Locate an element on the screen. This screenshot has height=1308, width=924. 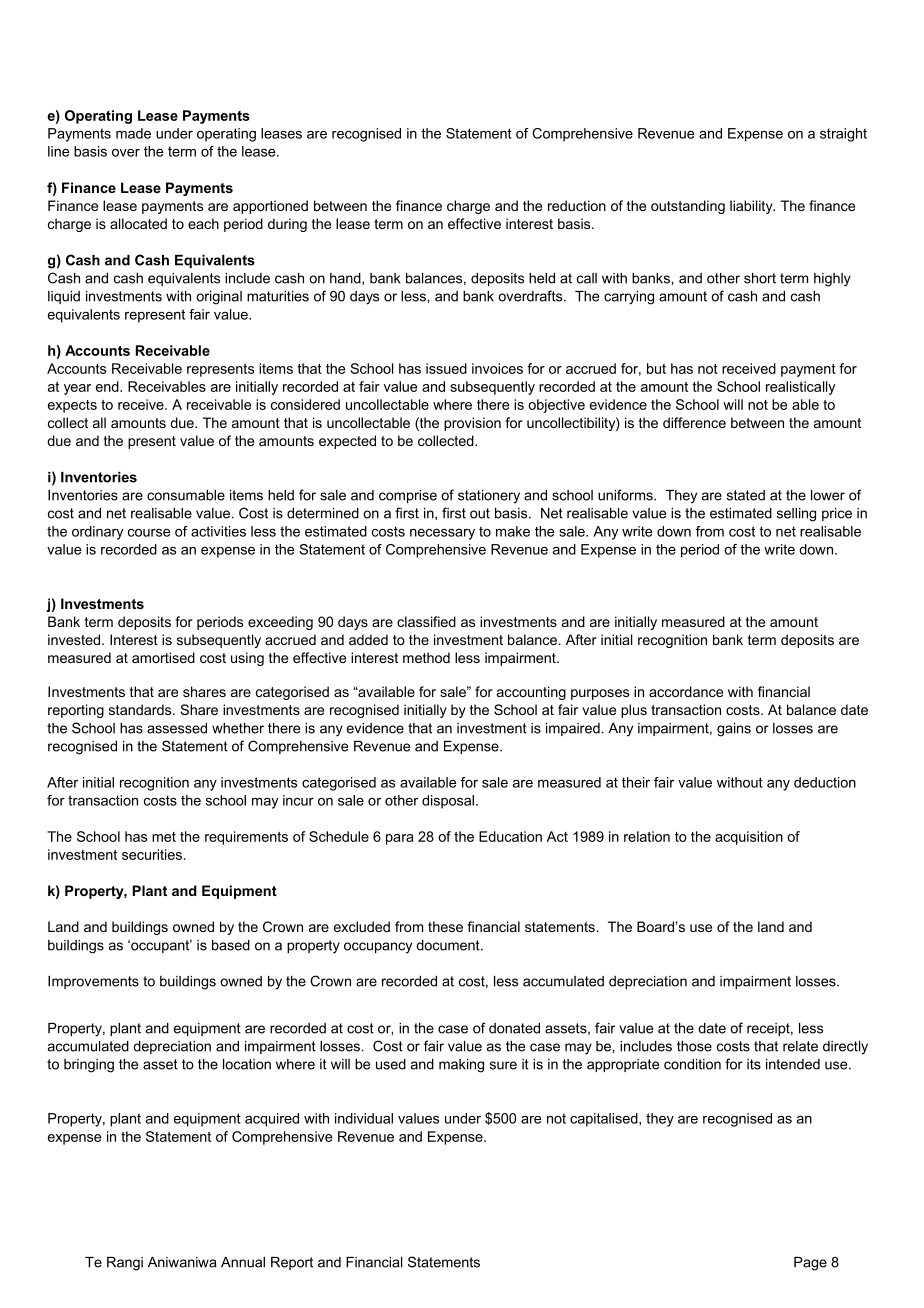
reduction is located at coordinates (577, 205).
